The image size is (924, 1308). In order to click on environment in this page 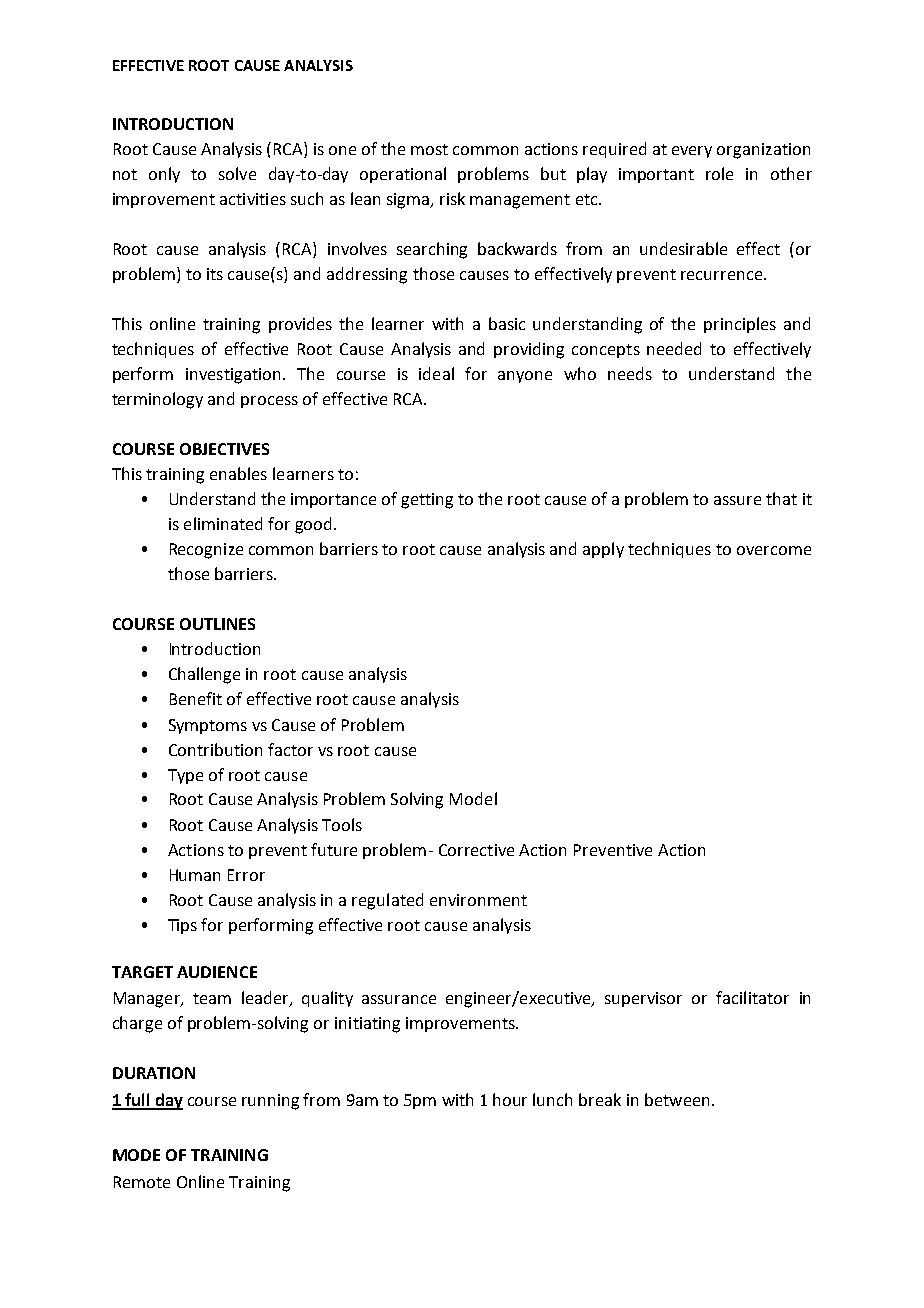, I will do `click(478, 900)`.
